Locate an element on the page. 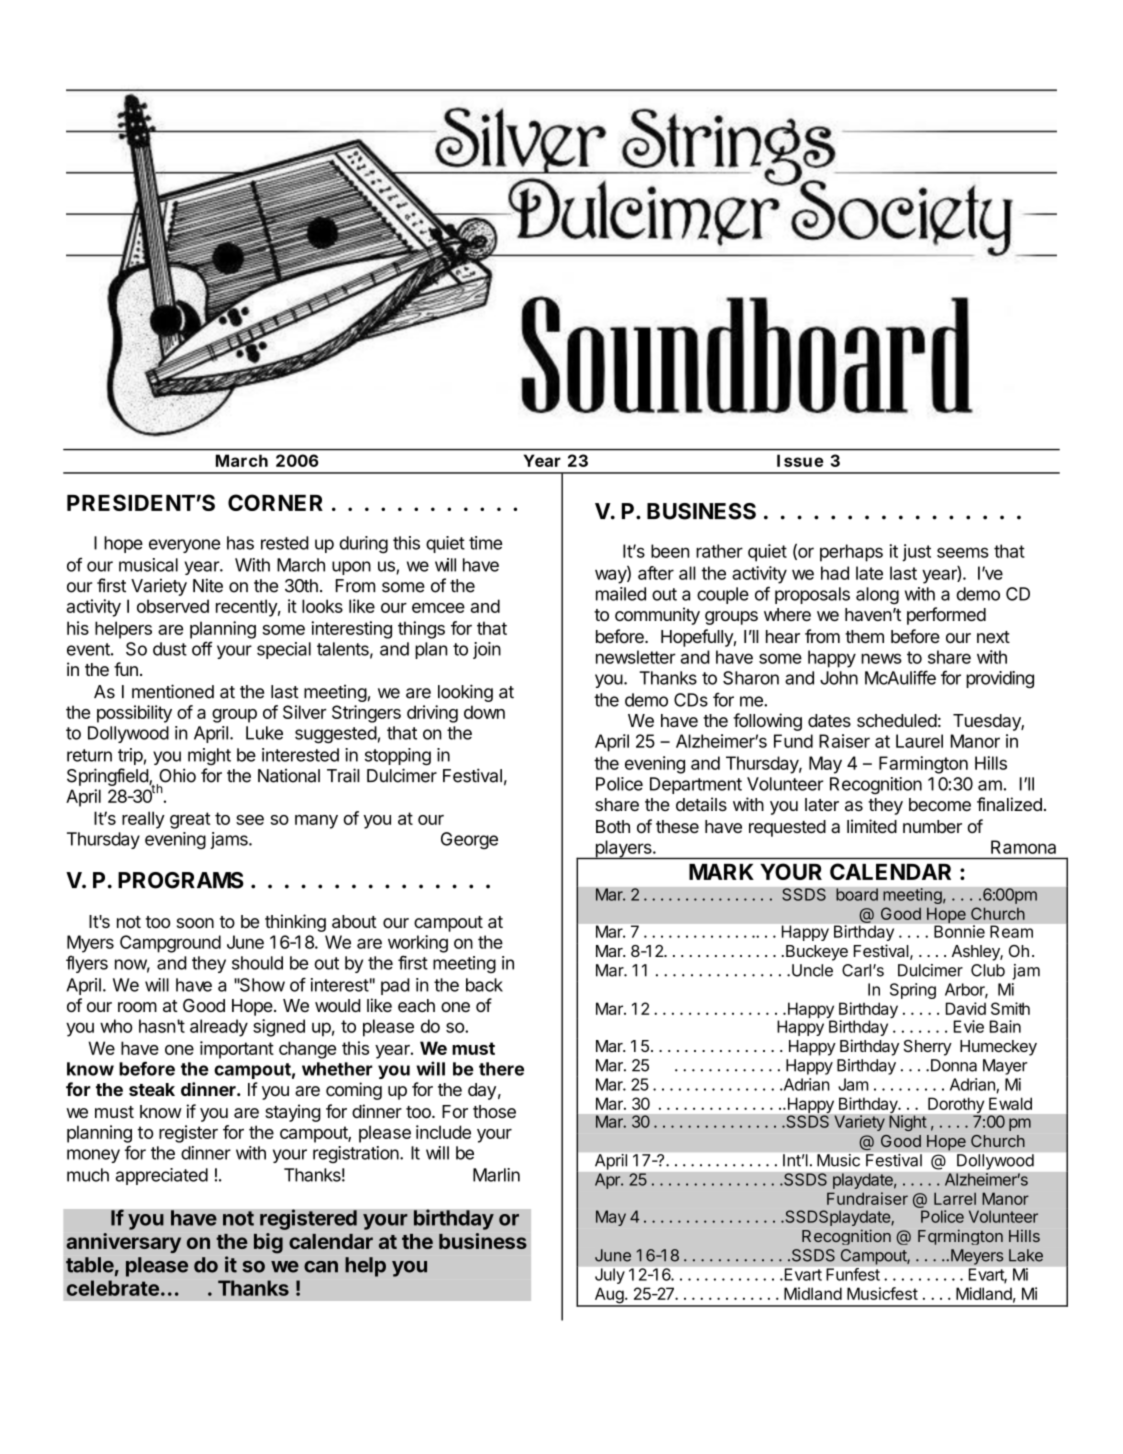  Laurel is located at coordinates (919, 741).
